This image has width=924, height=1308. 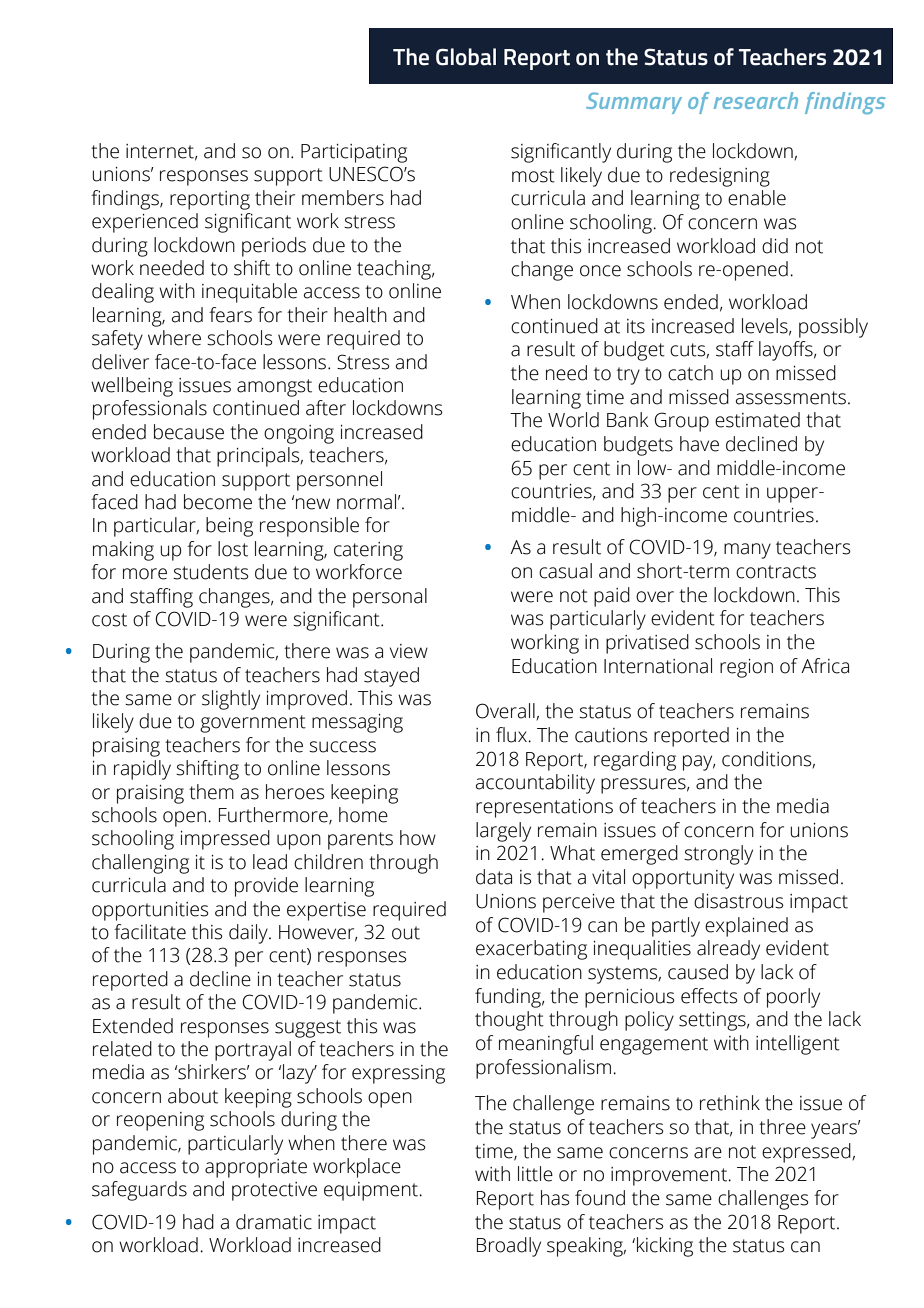 What do you see at coordinates (225, 840) in the image?
I see `impressed` at bounding box center [225, 840].
